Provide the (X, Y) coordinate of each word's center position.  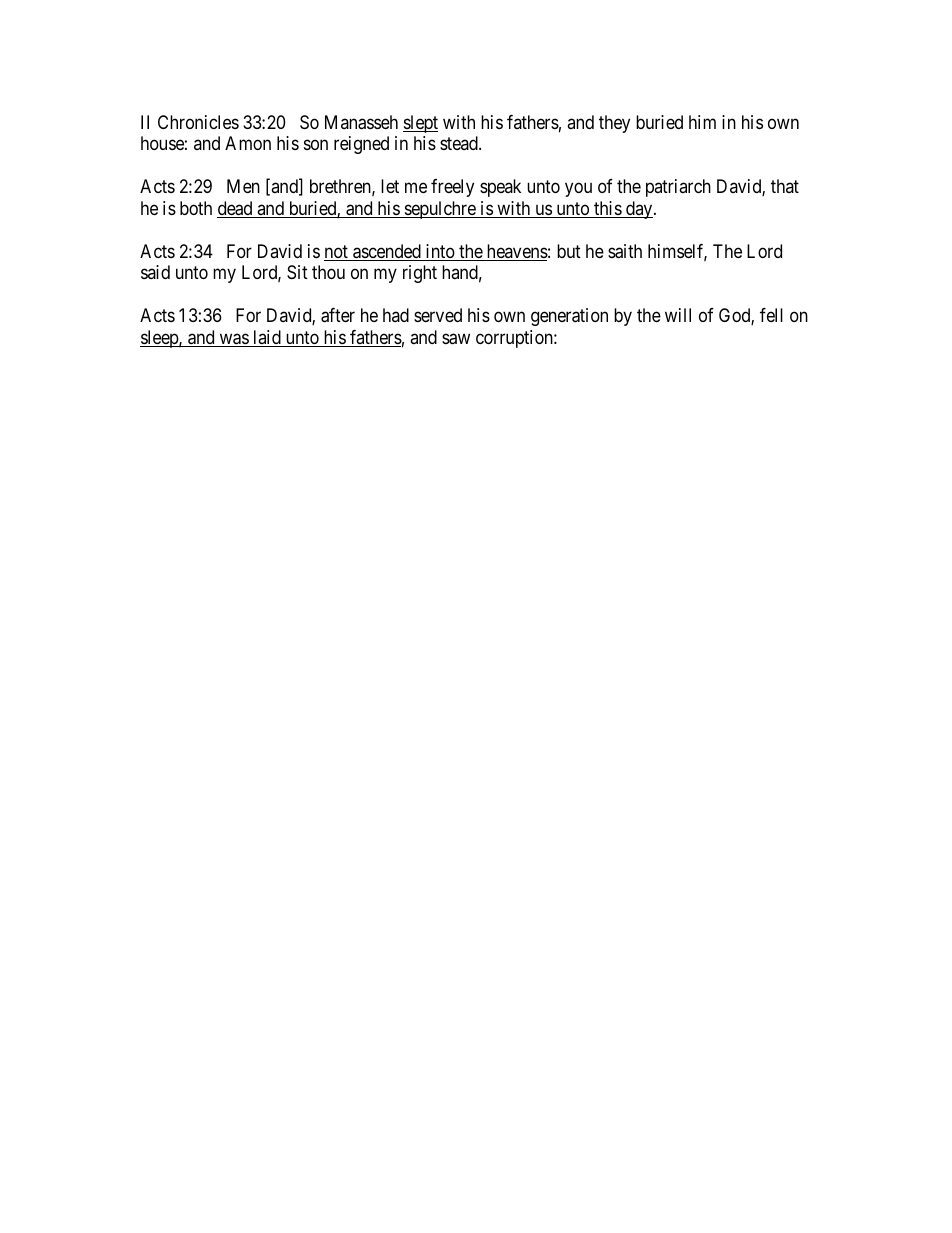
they (614, 124)
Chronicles (198, 122)
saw (456, 339)
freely (452, 188)
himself (677, 252)
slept (420, 124)
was (233, 340)
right (420, 274)
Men (243, 186)
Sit (297, 272)
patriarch (678, 188)
